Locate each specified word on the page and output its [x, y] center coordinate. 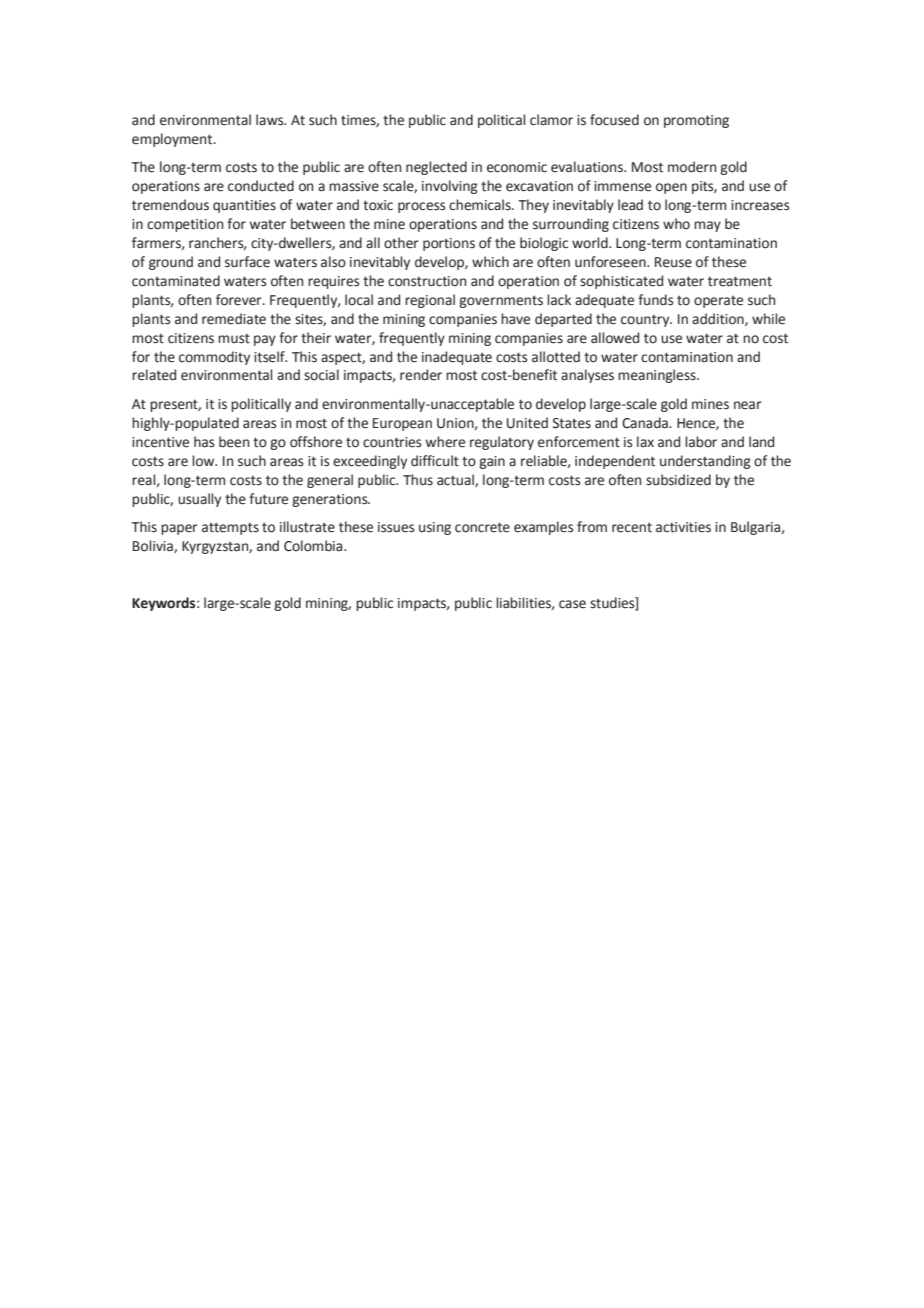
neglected [436, 168]
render [421, 375]
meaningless [658, 376]
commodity [214, 358]
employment [173, 140]
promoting [696, 121]
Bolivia [154, 546]
